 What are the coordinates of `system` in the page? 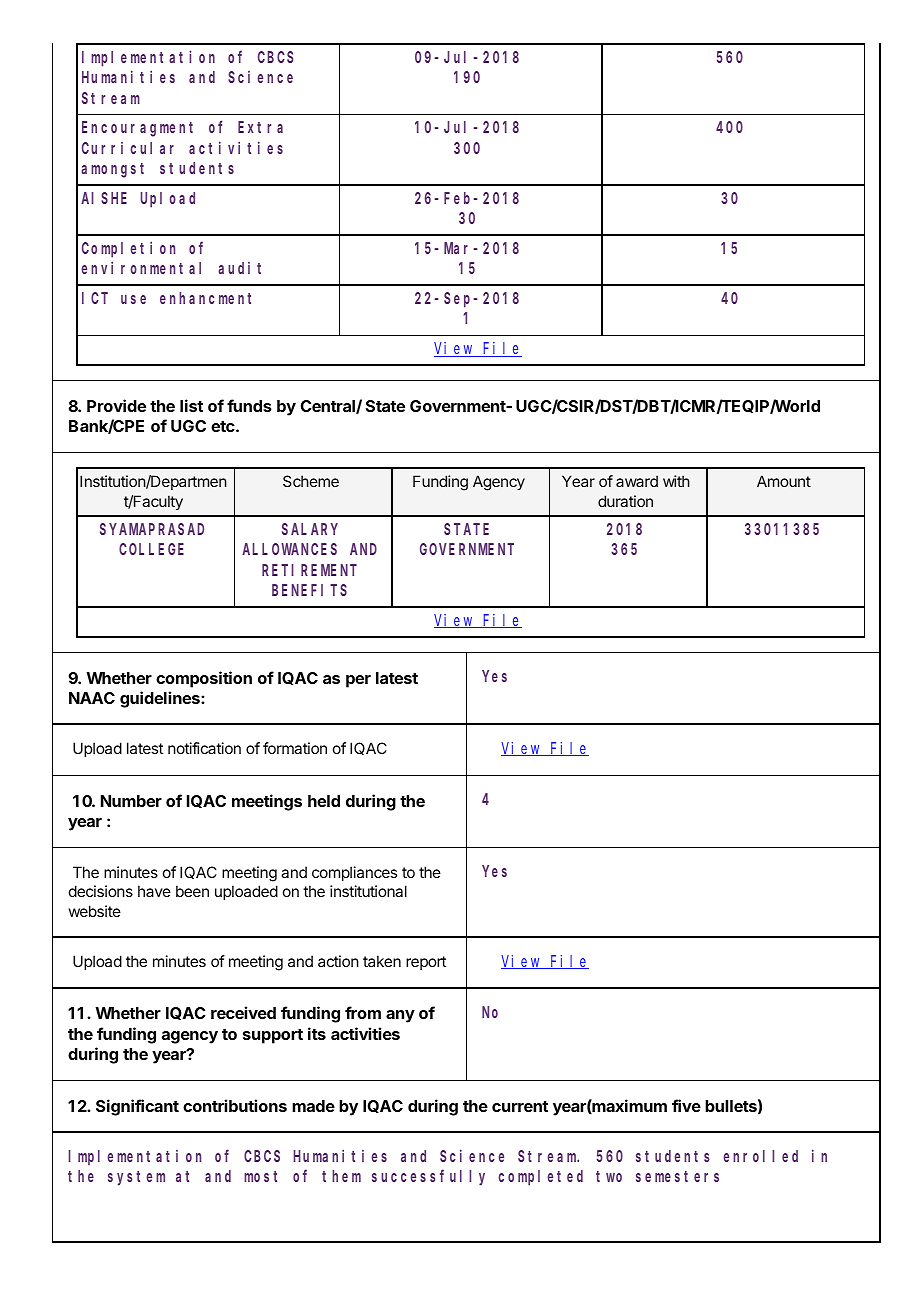 It's located at (136, 1178).
